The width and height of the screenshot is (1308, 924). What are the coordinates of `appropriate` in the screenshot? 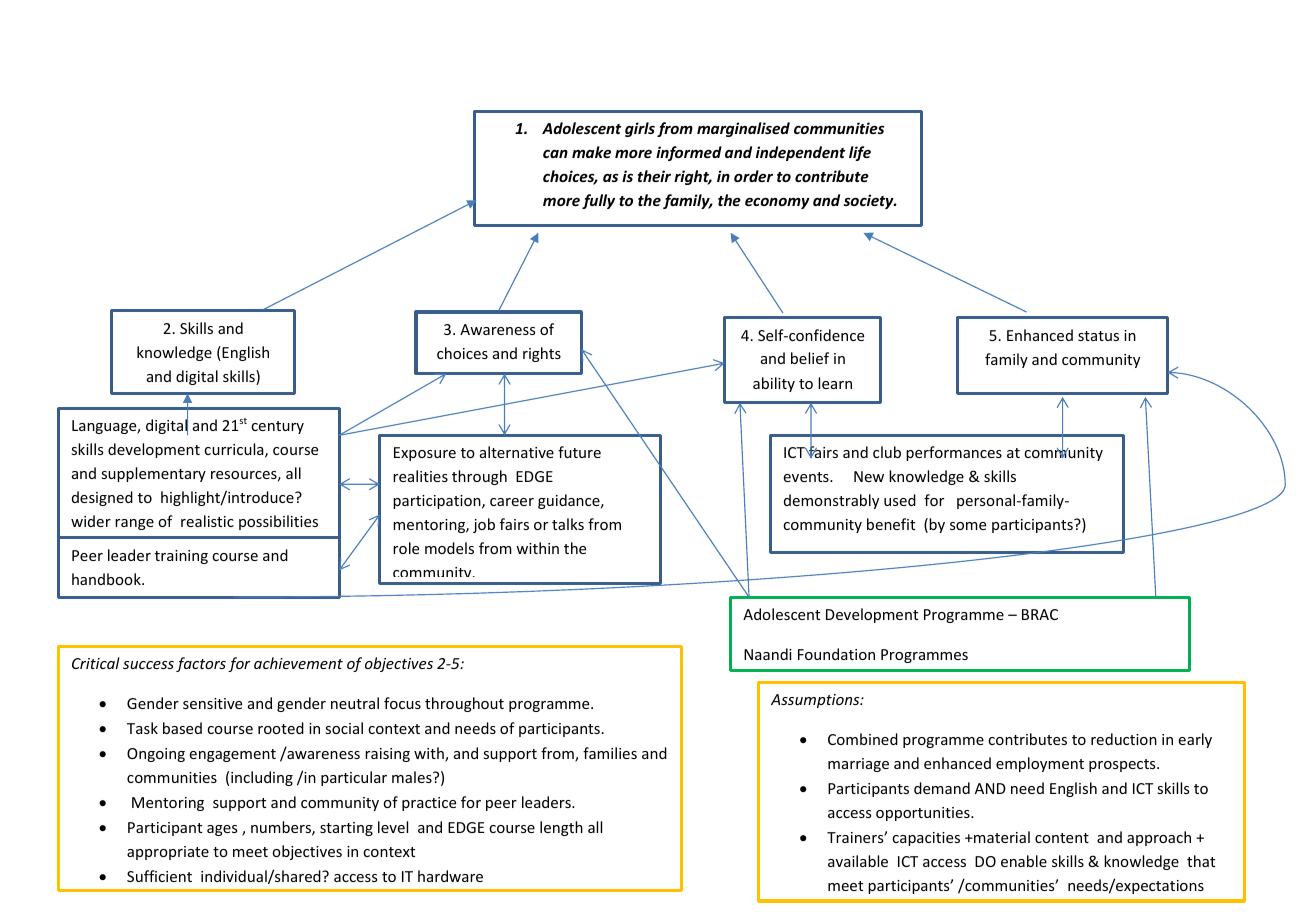 It's located at (168, 853).
